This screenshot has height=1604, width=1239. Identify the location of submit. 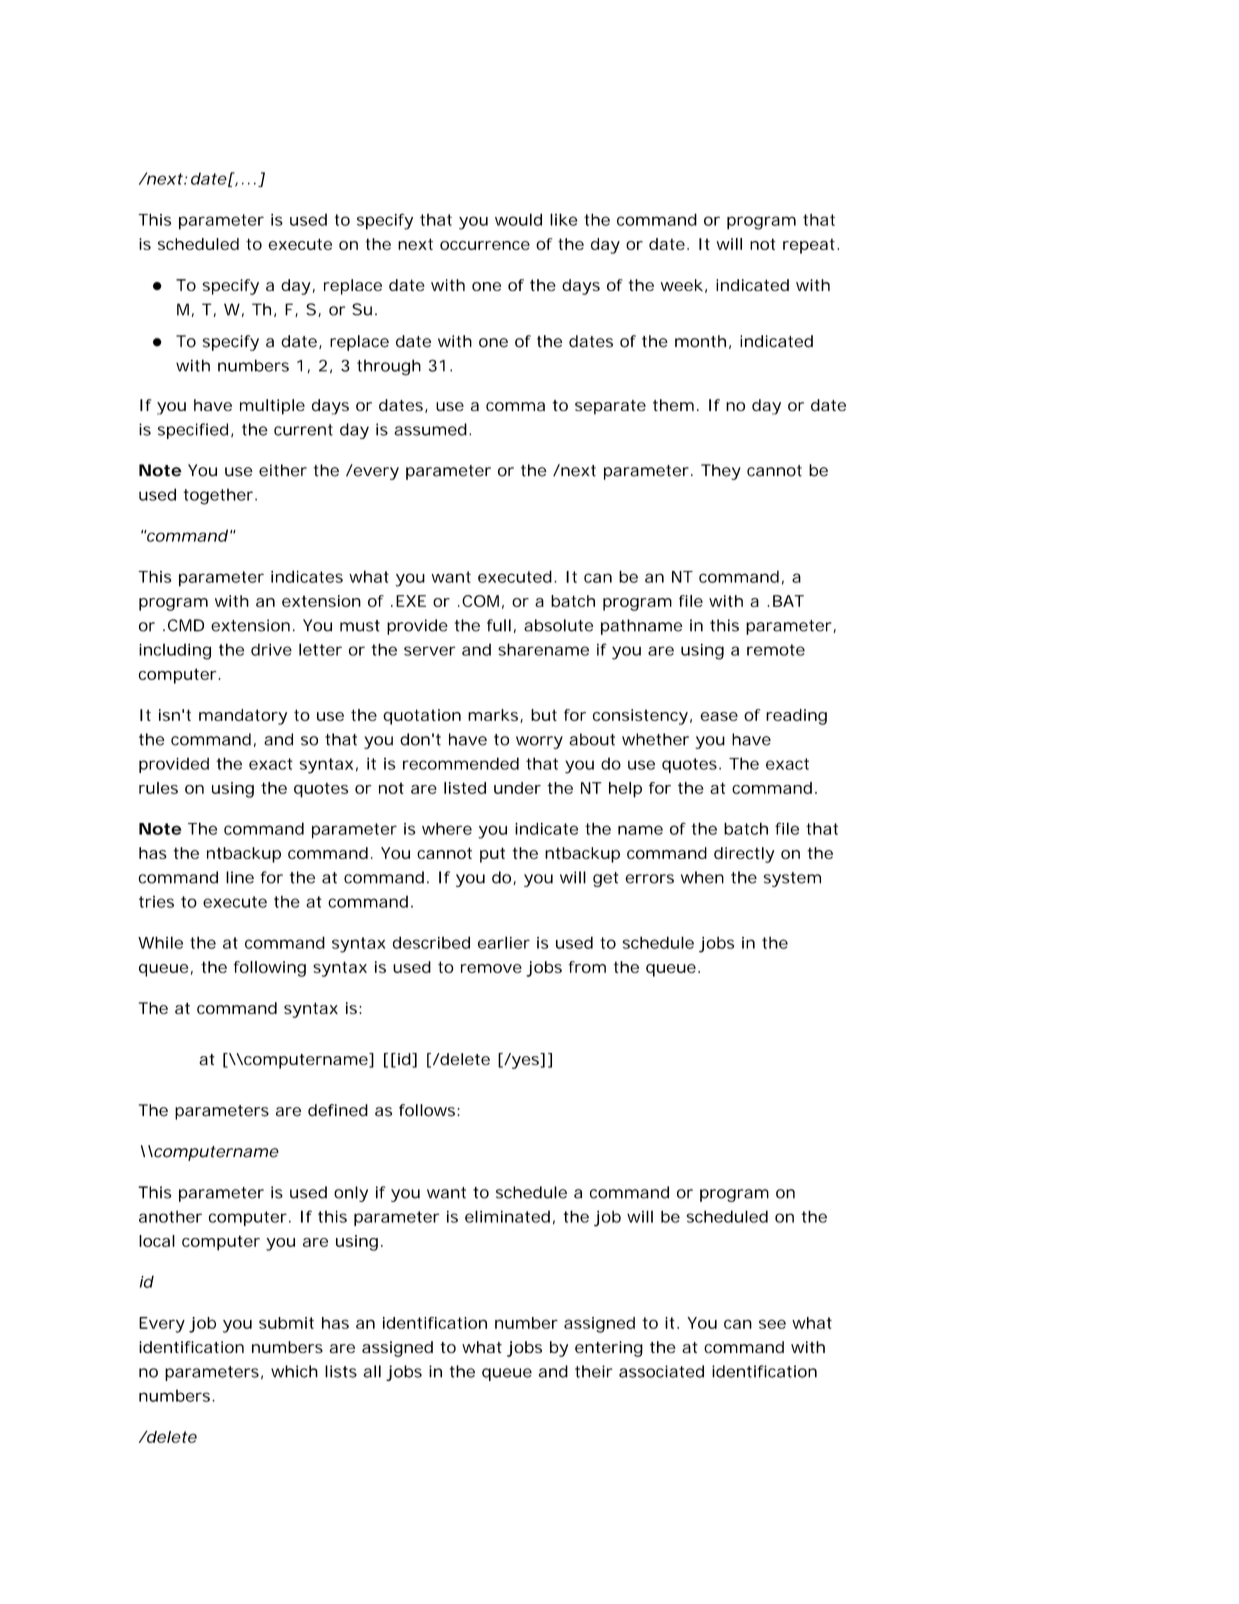
(286, 1323).
